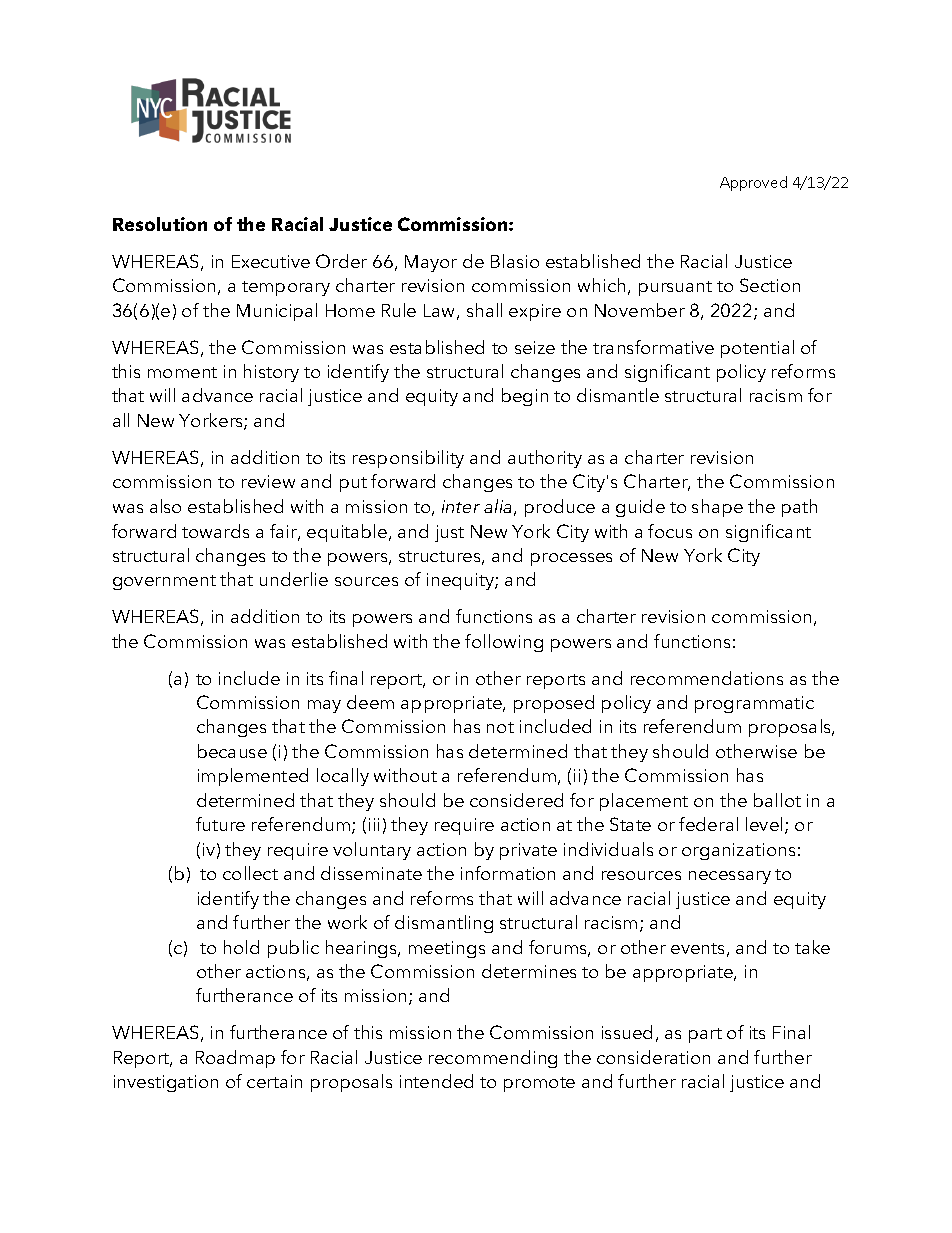  Describe the element at coordinates (777, 800) in the screenshot. I see `ballot` at that location.
